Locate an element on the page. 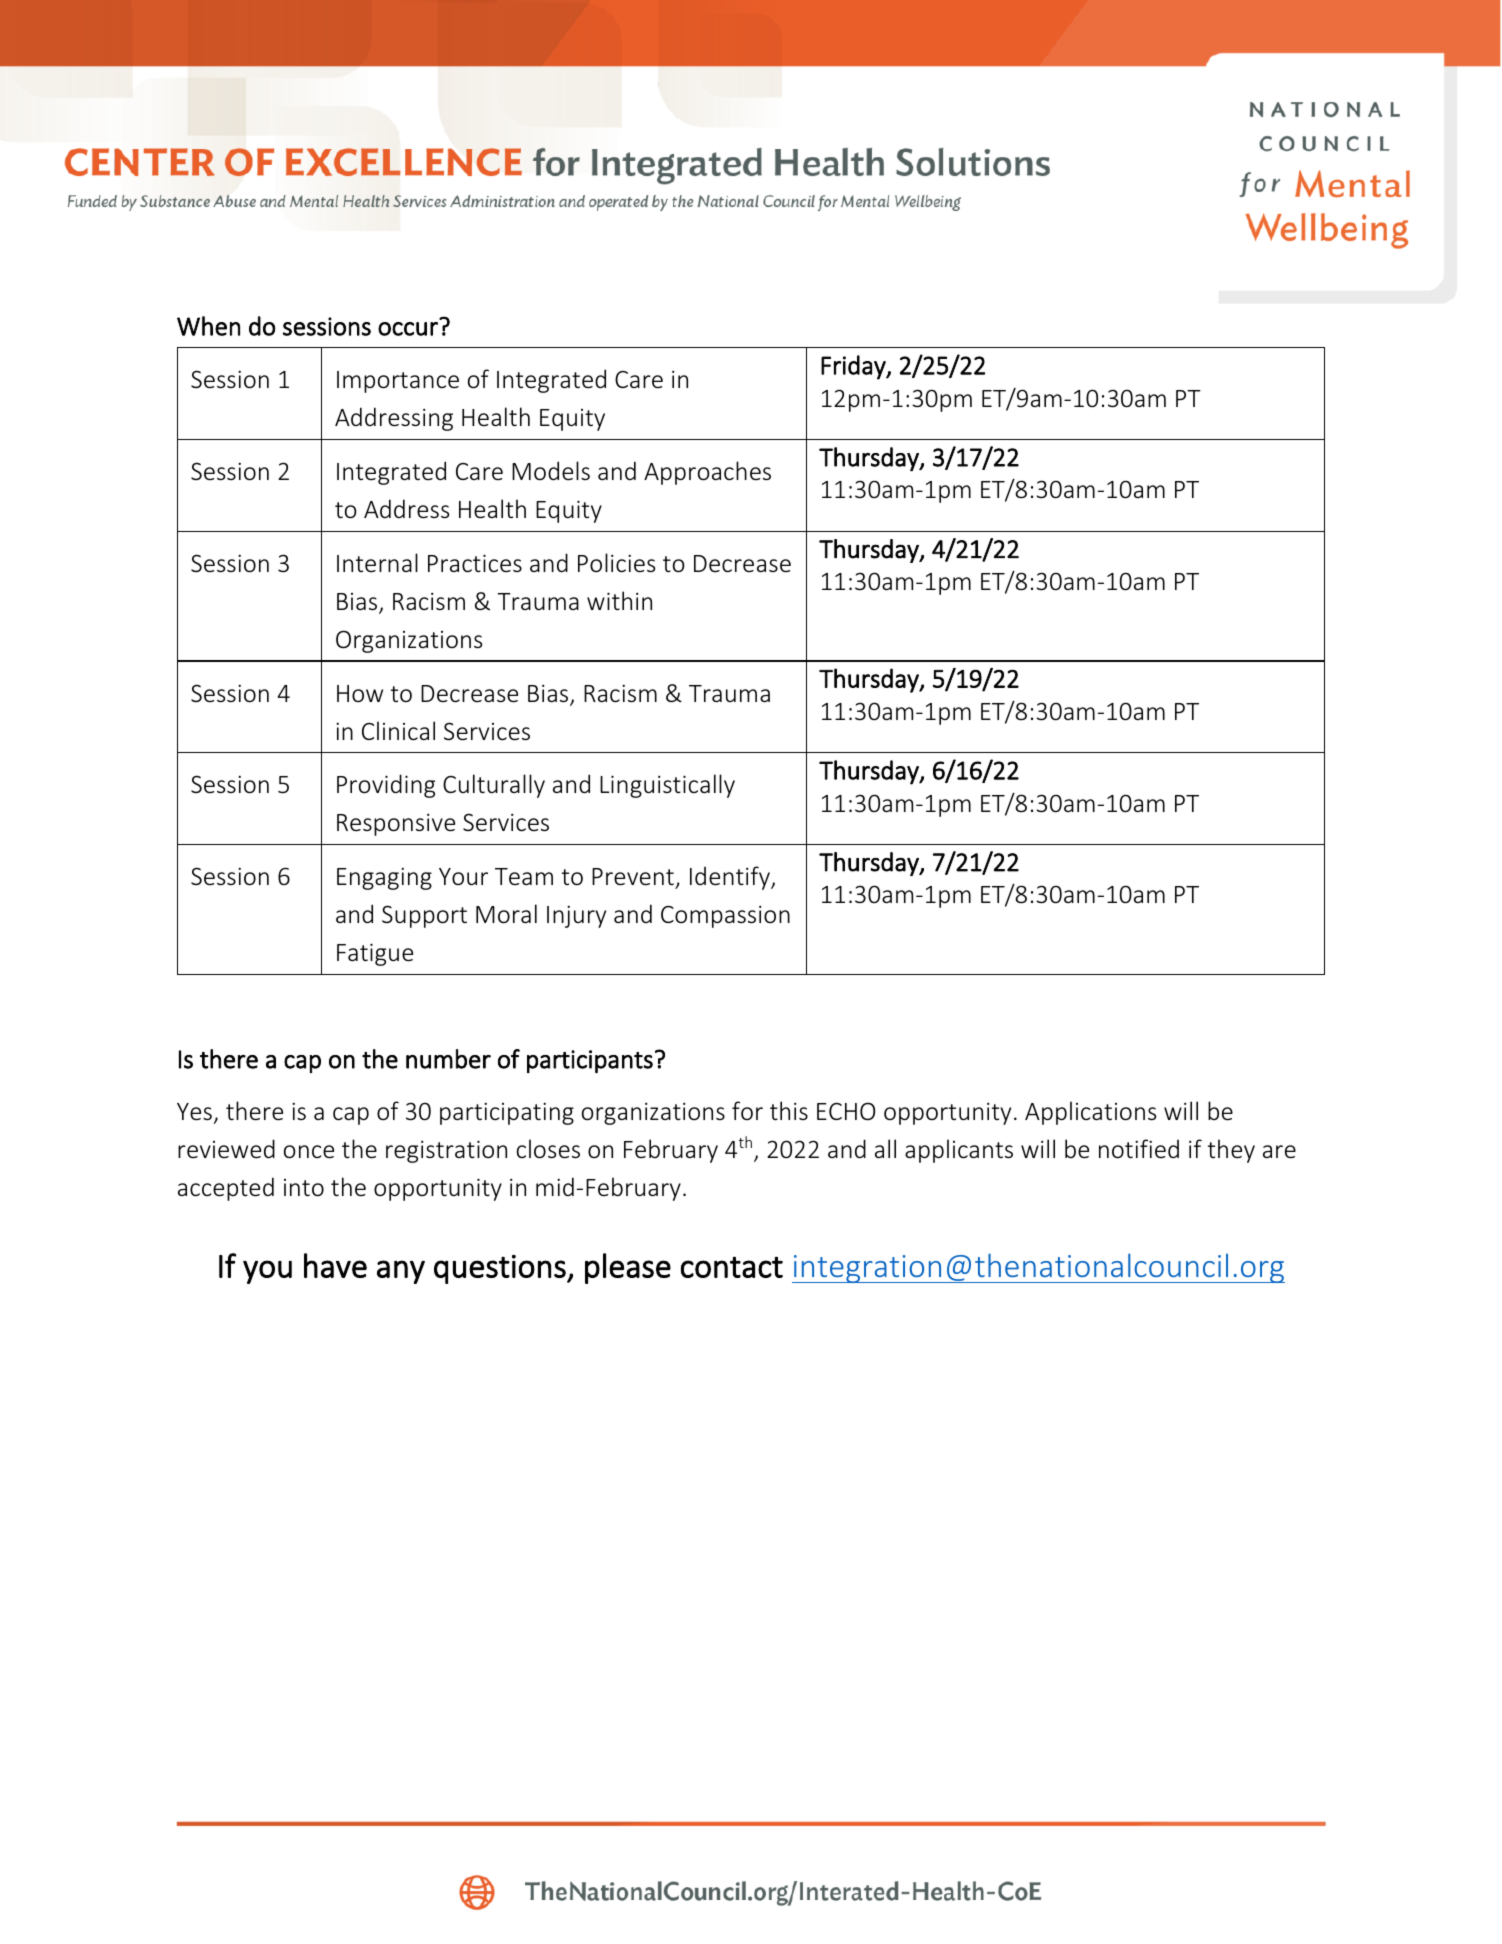 The image size is (1502, 1944). have is located at coordinates (335, 1265).
